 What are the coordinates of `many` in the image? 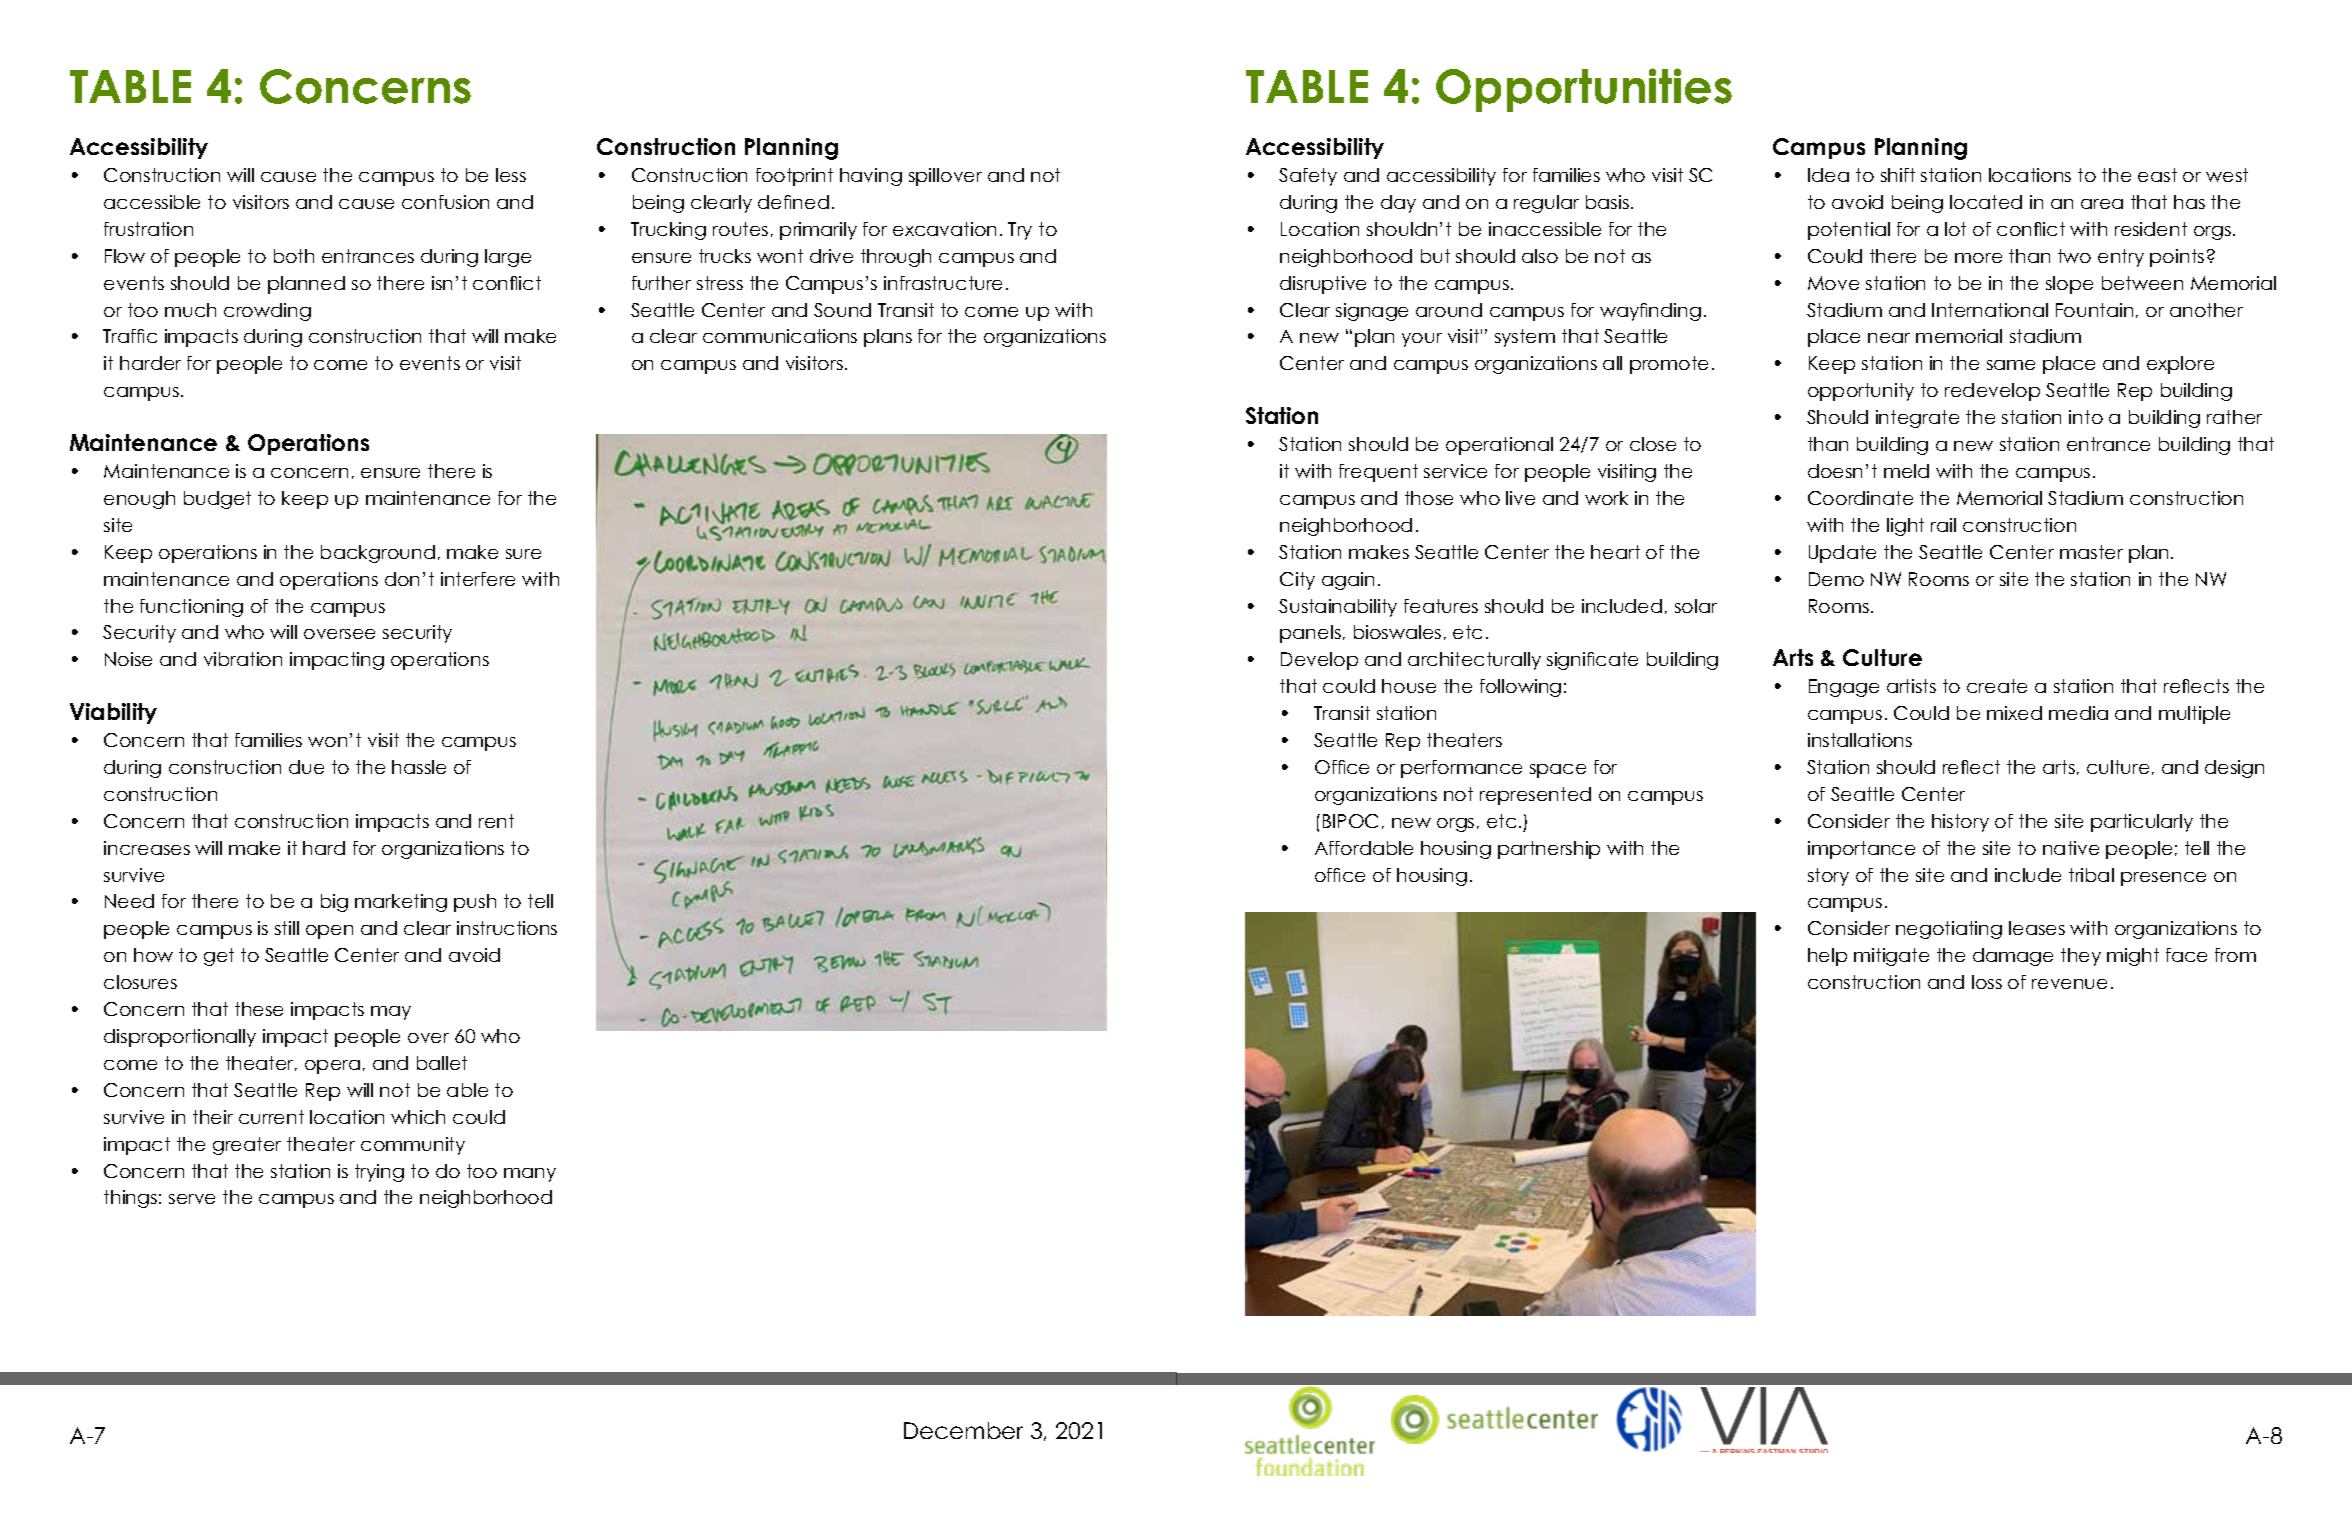 It's located at (530, 1175).
